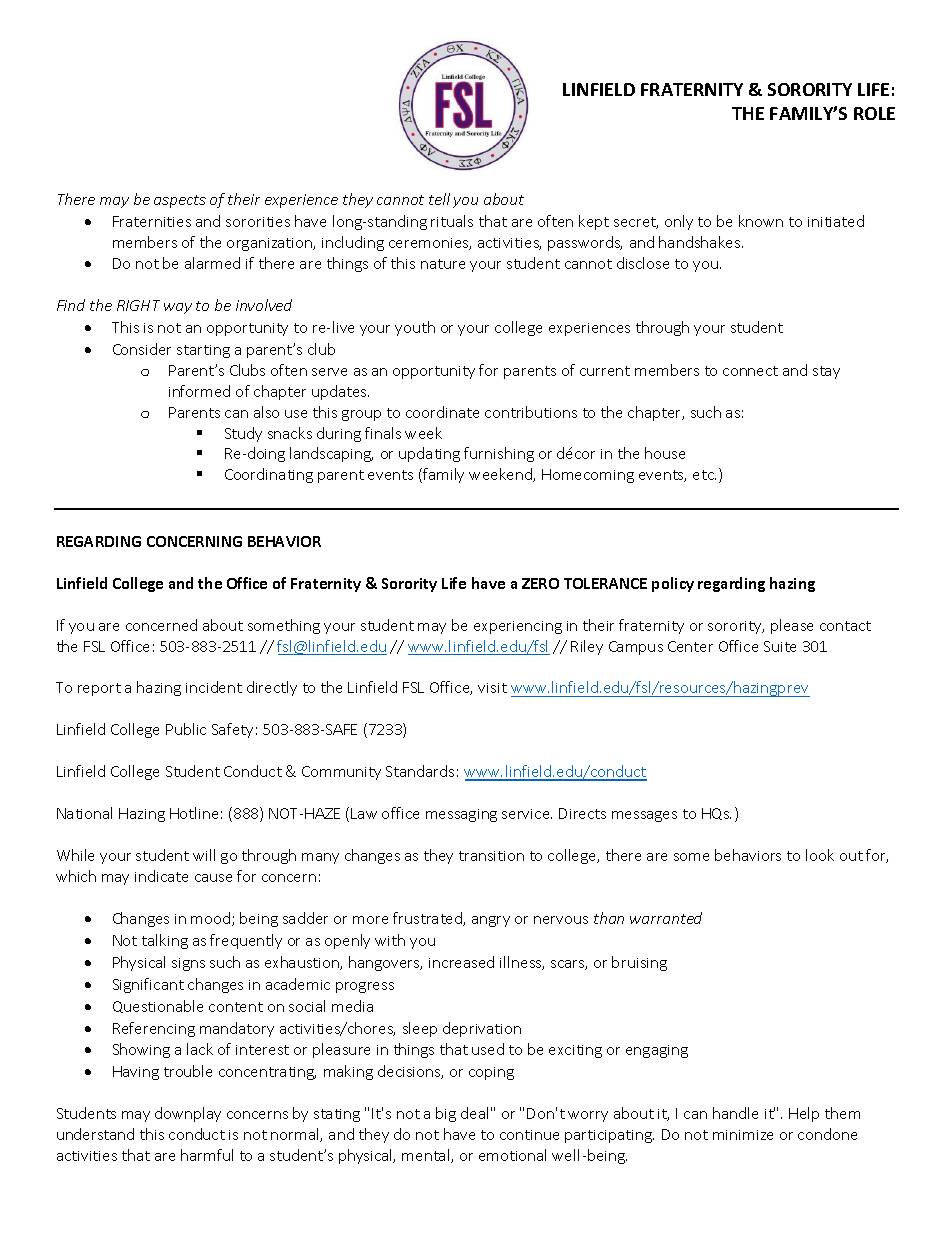  I want to click on tell, so click(439, 199).
